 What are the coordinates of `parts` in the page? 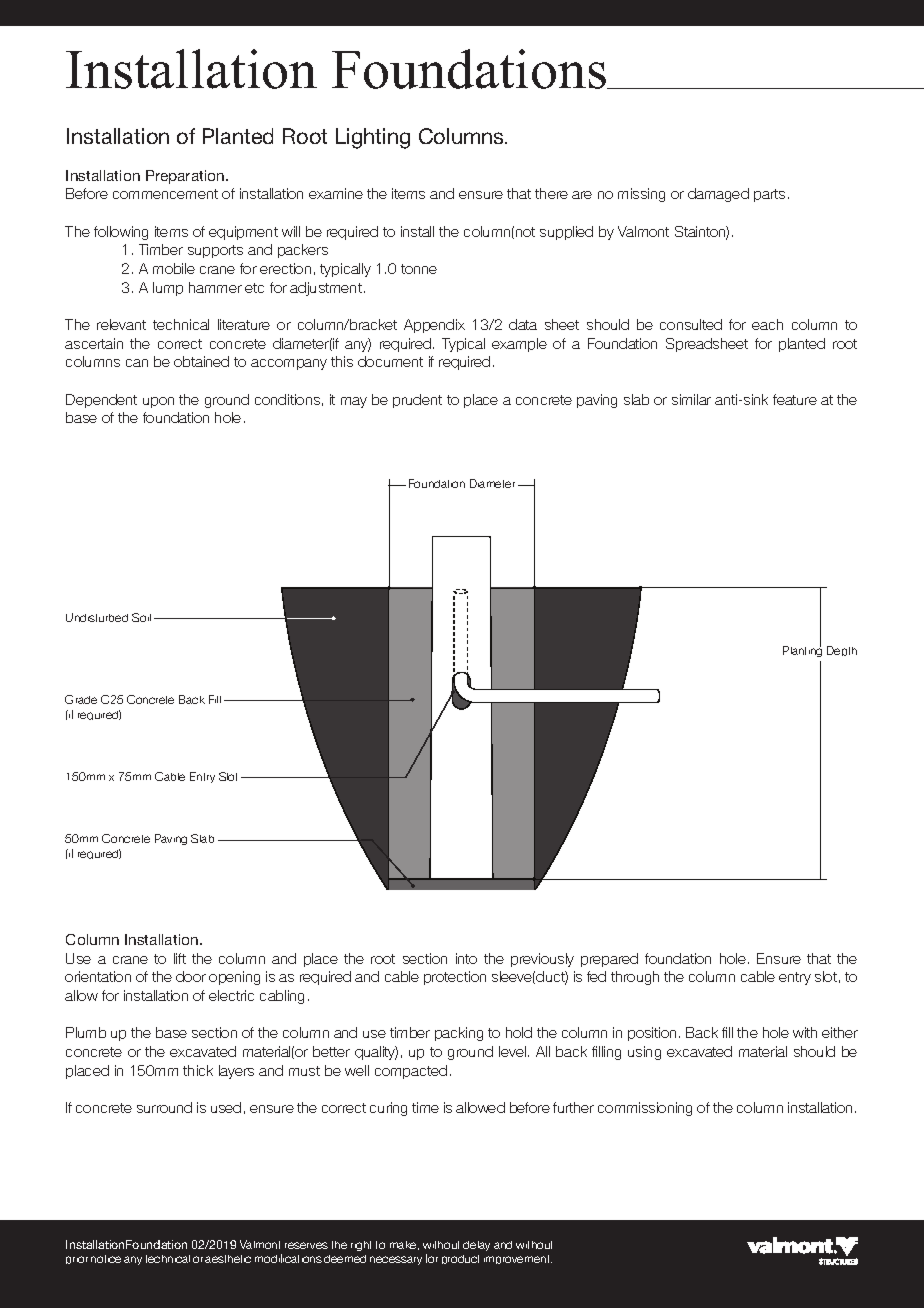 It's located at (769, 195).
